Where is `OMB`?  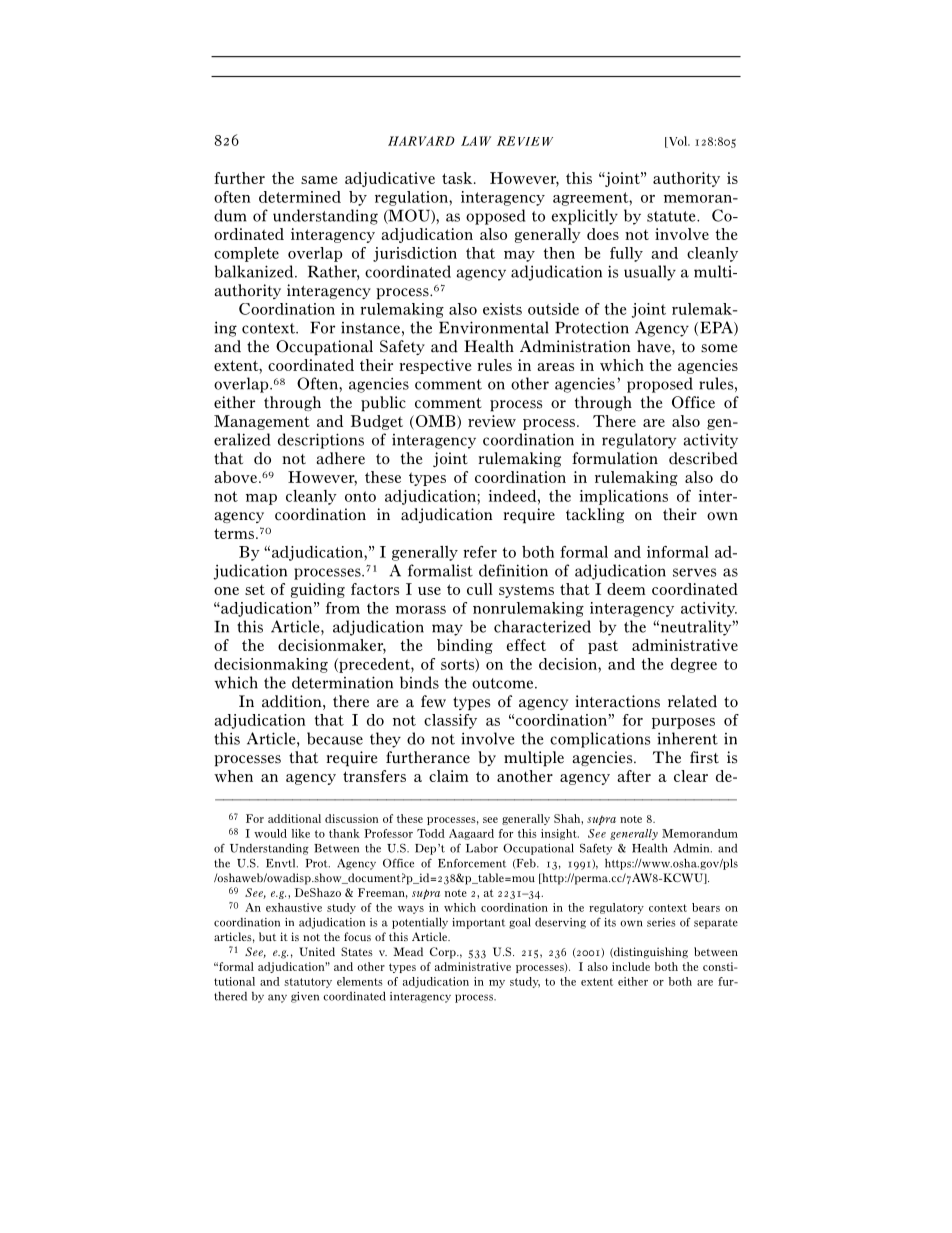 OMB is located at coordinates (435, 421).
